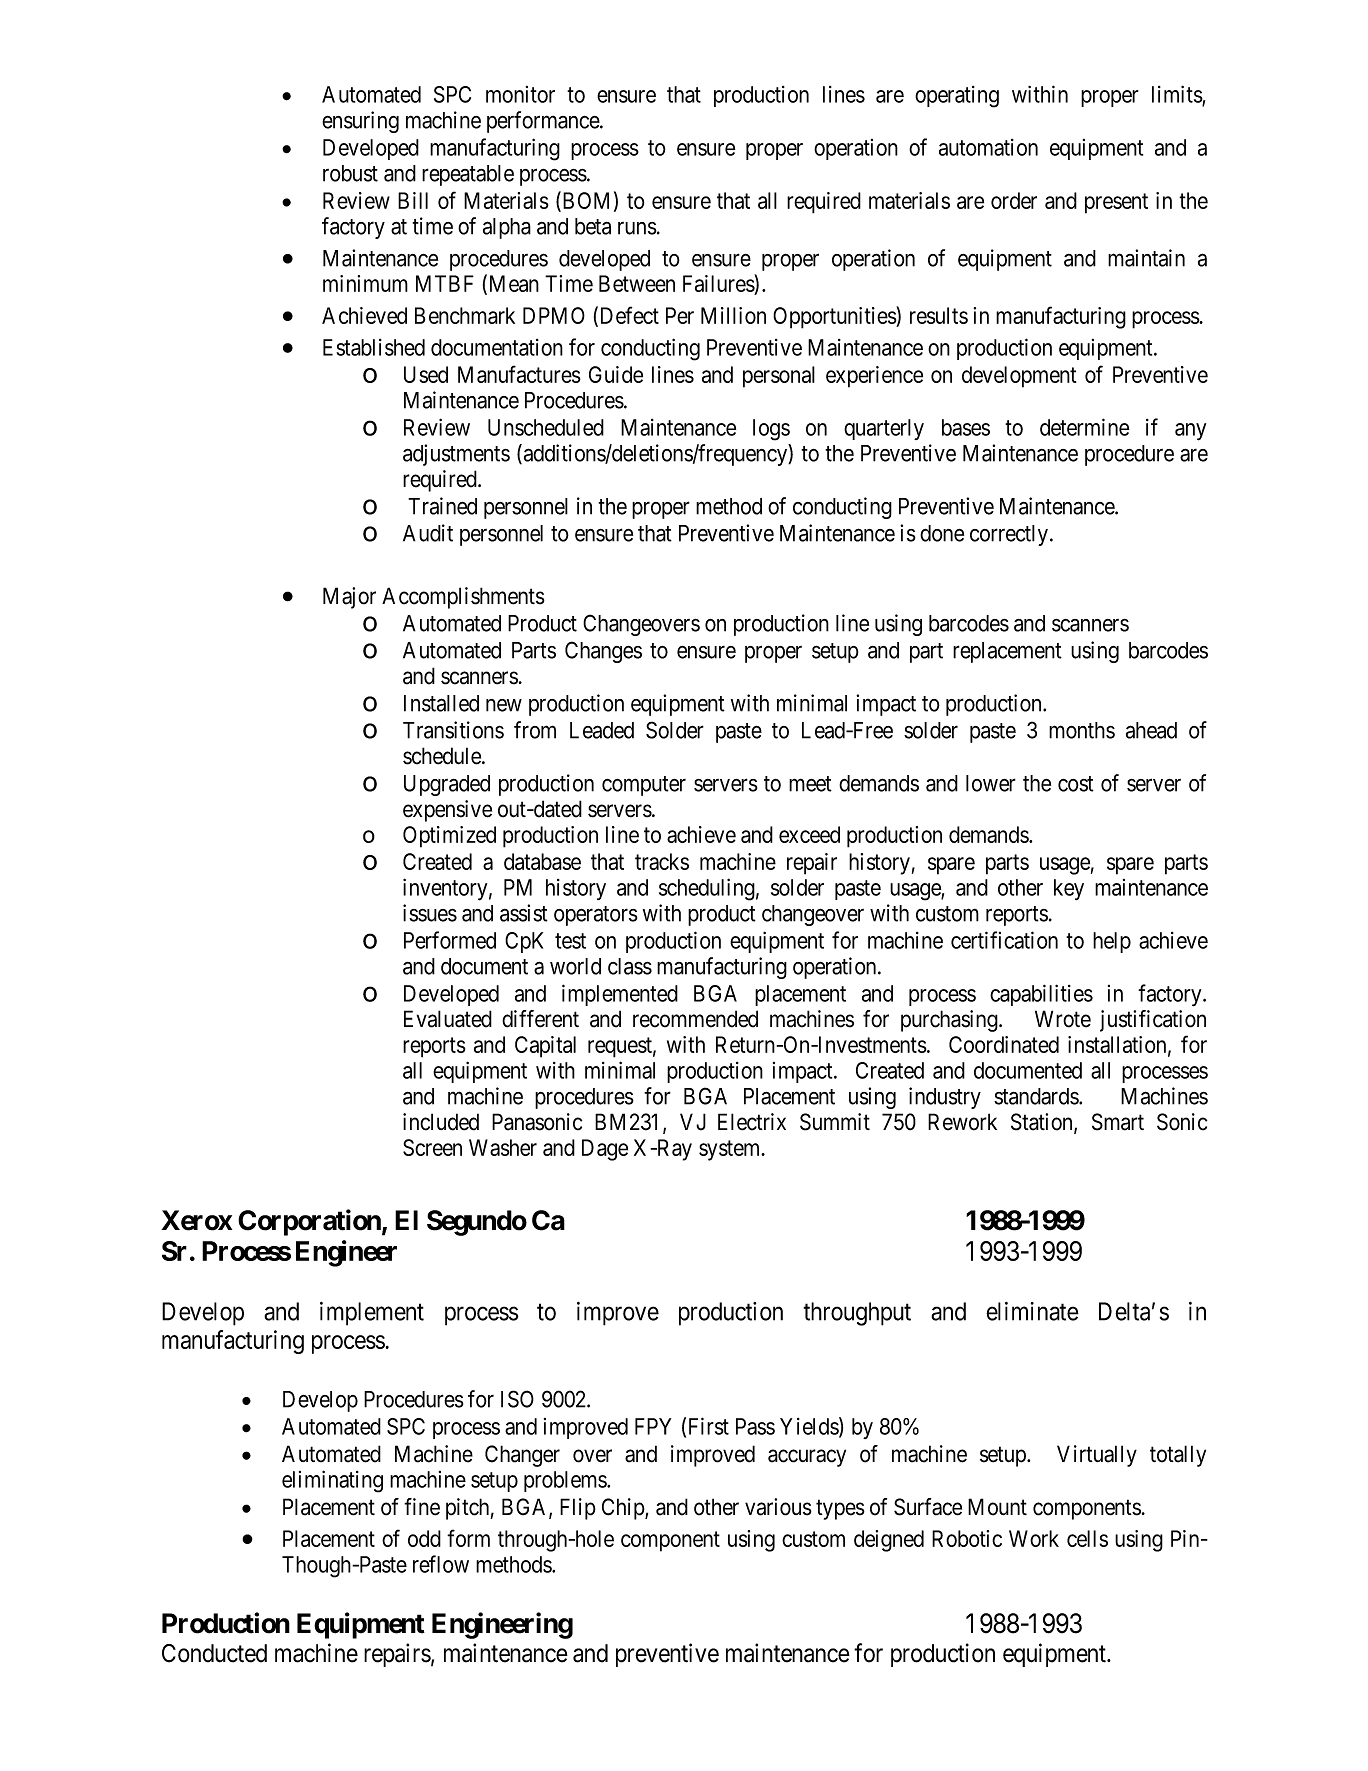 Image resolution: width=1368 pixels, height=1771 pixels. What do you see at coordinates (1082, 730) in the screenshot?
I see `months` at bounding box center [1082, 730].
